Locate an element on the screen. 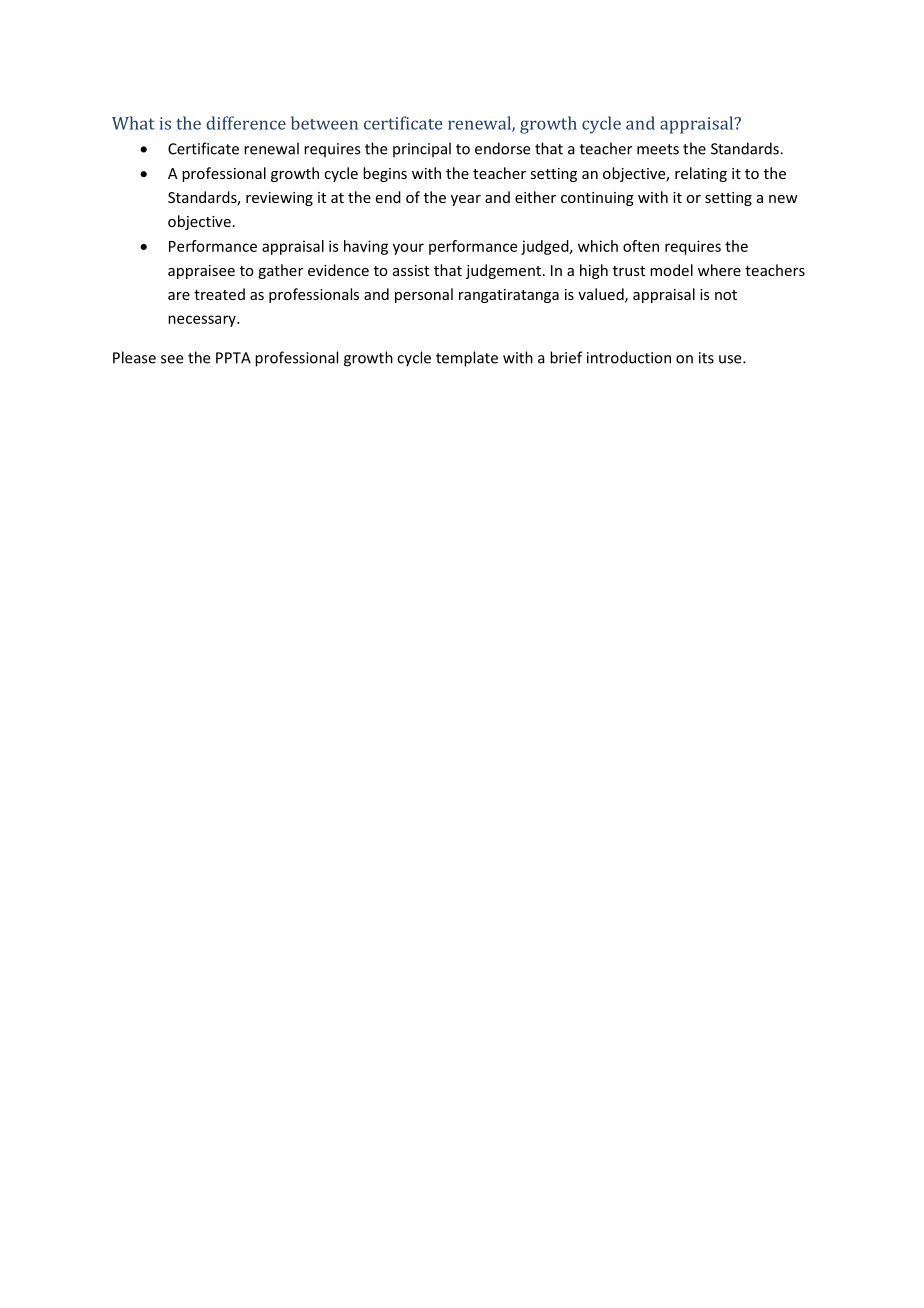  meets is located at coordinates (658, 149).
